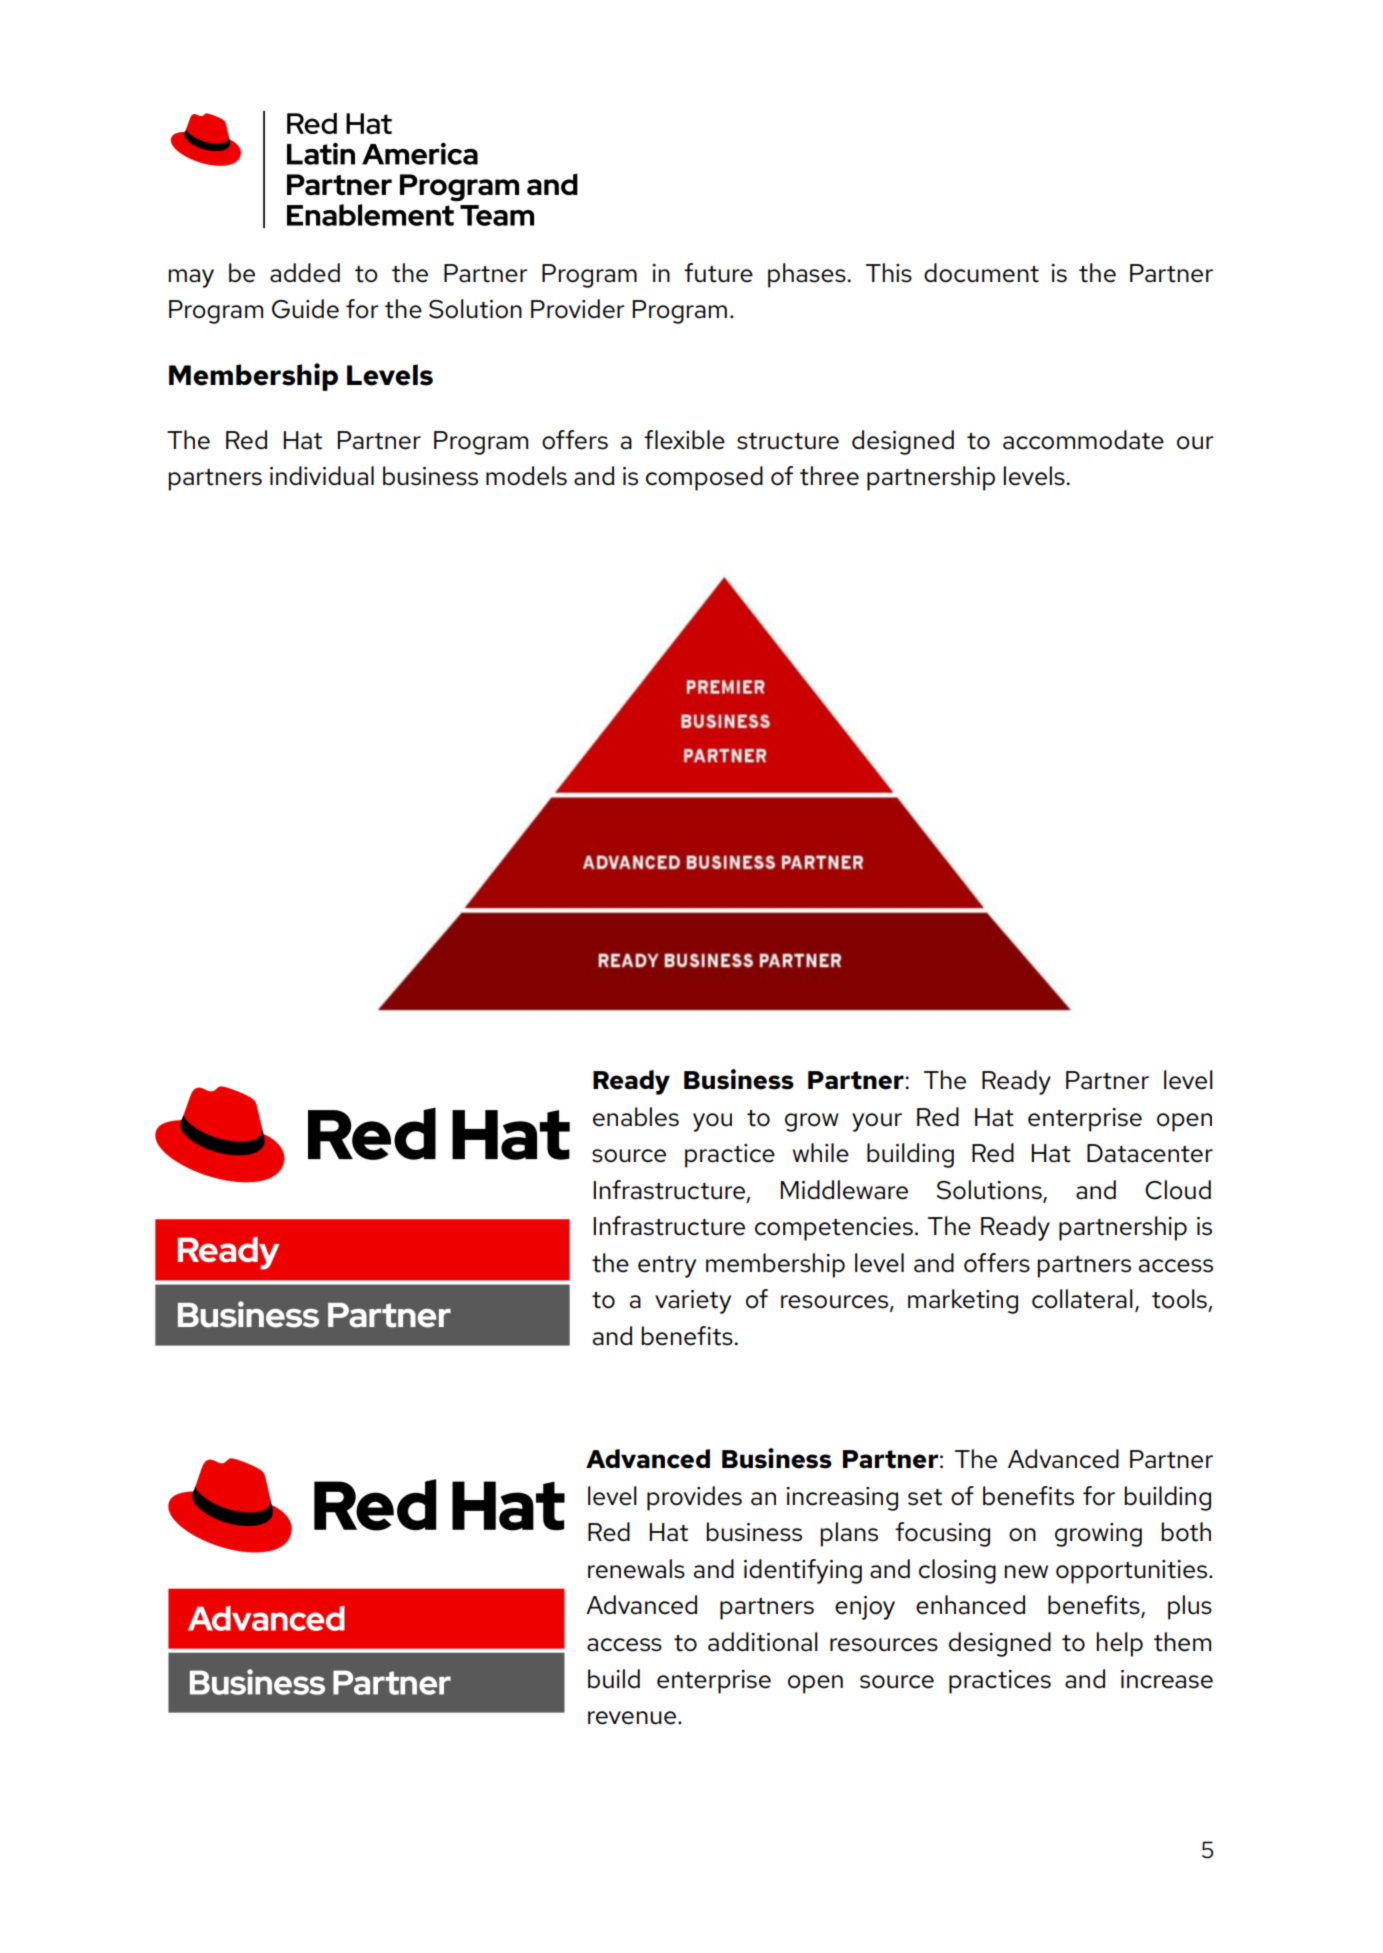  I want to click on collateral, so click(1082, 1299).
